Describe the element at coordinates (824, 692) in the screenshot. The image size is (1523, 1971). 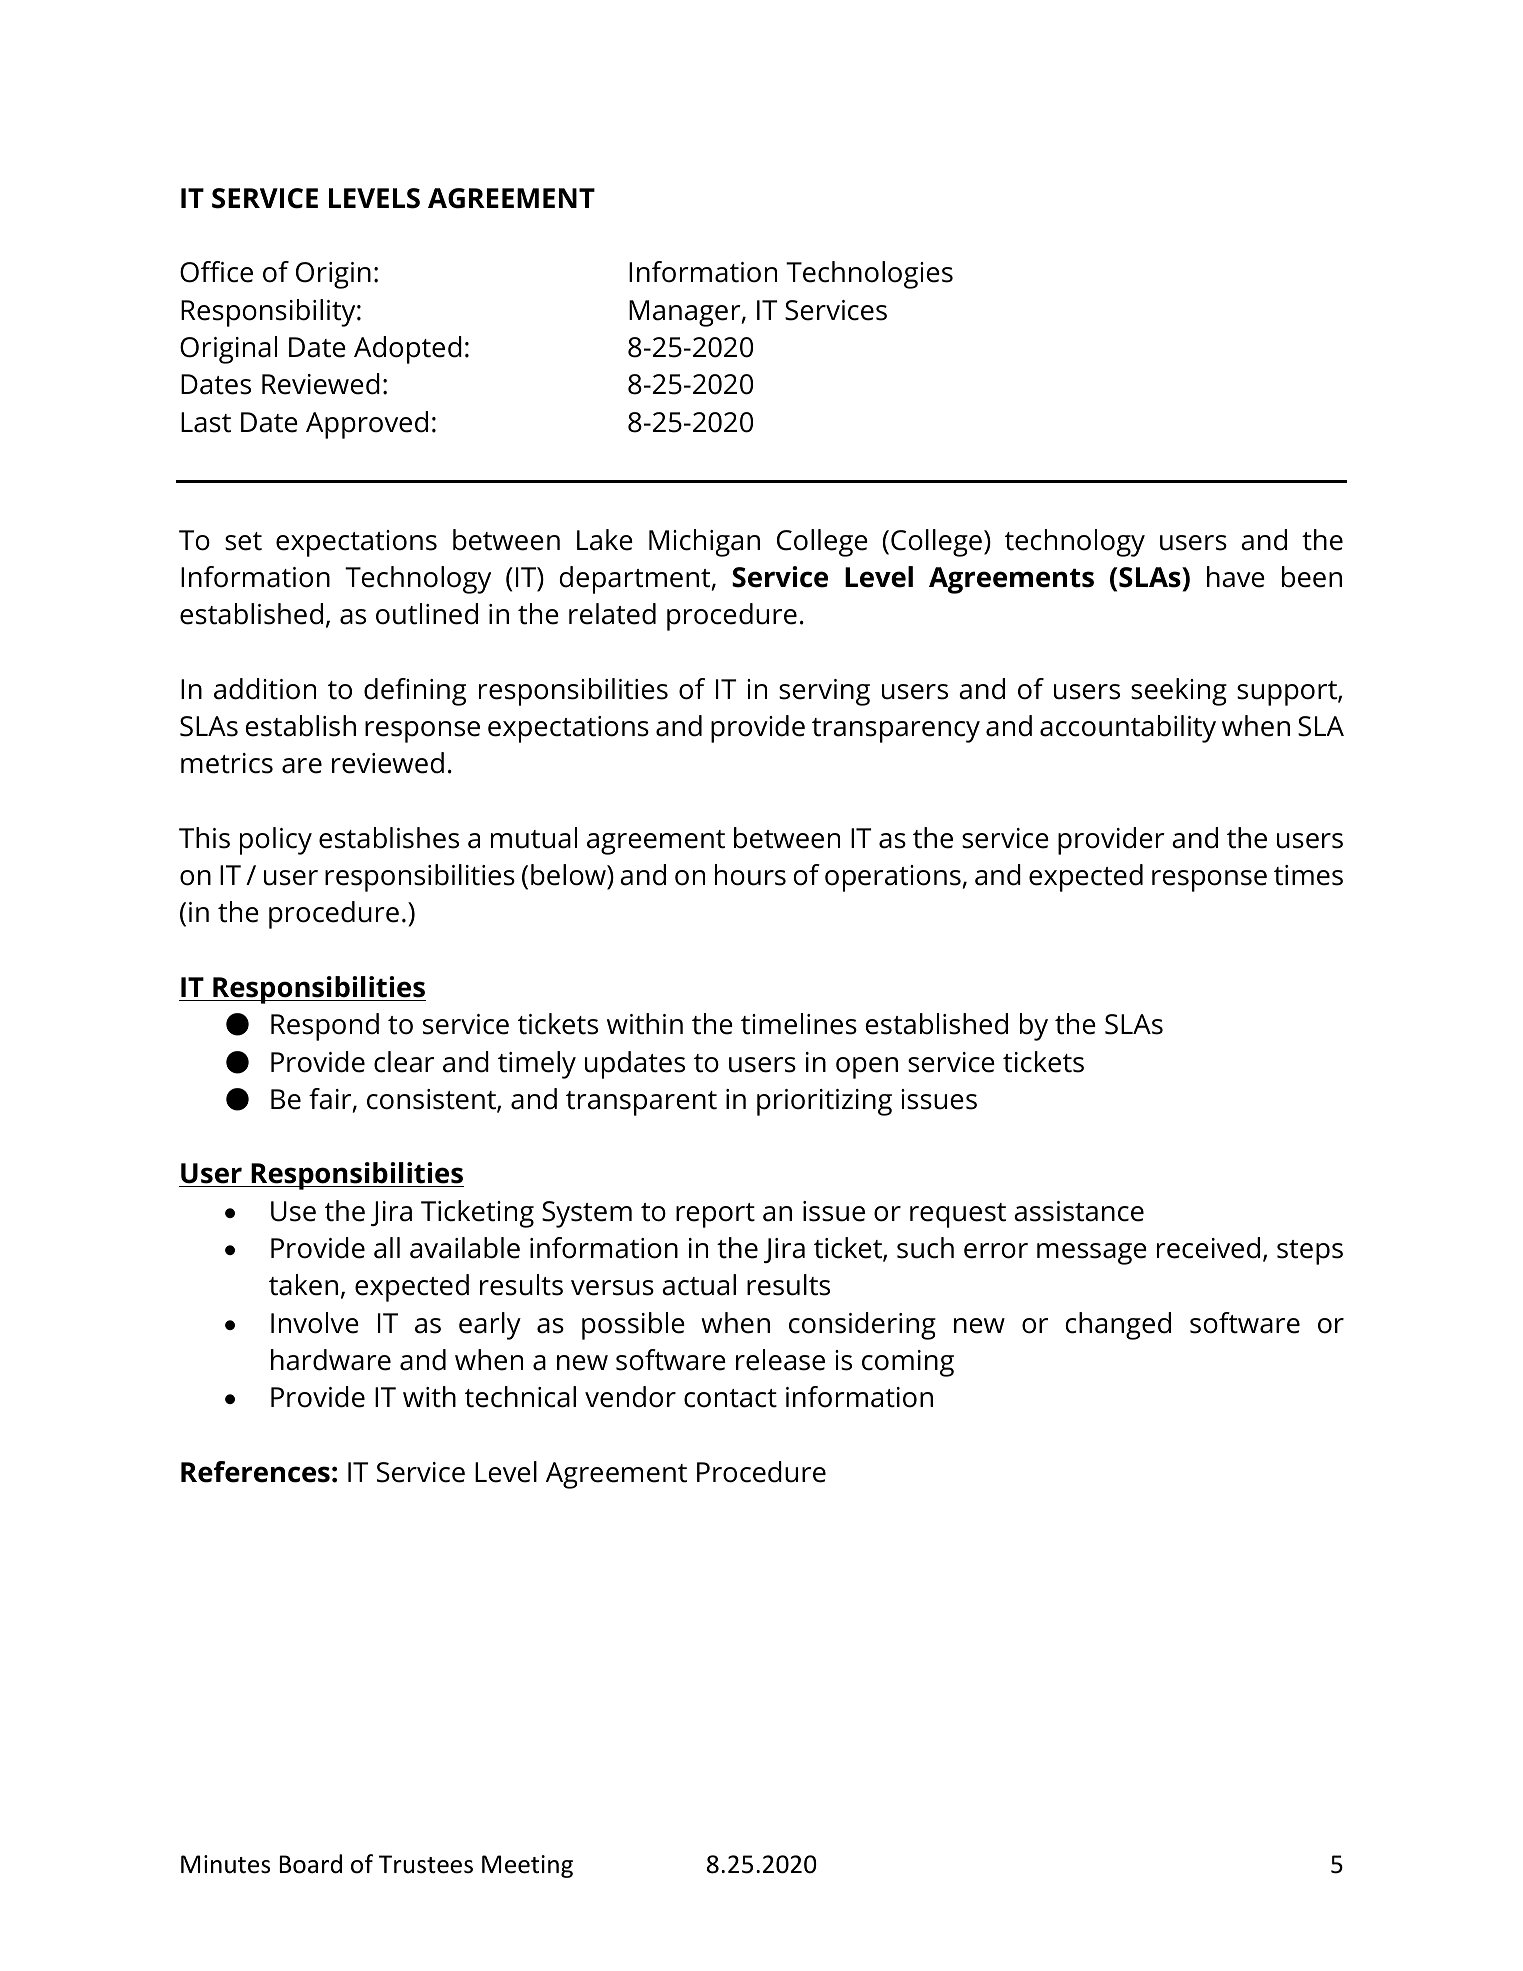
I see `serving` at that location.
